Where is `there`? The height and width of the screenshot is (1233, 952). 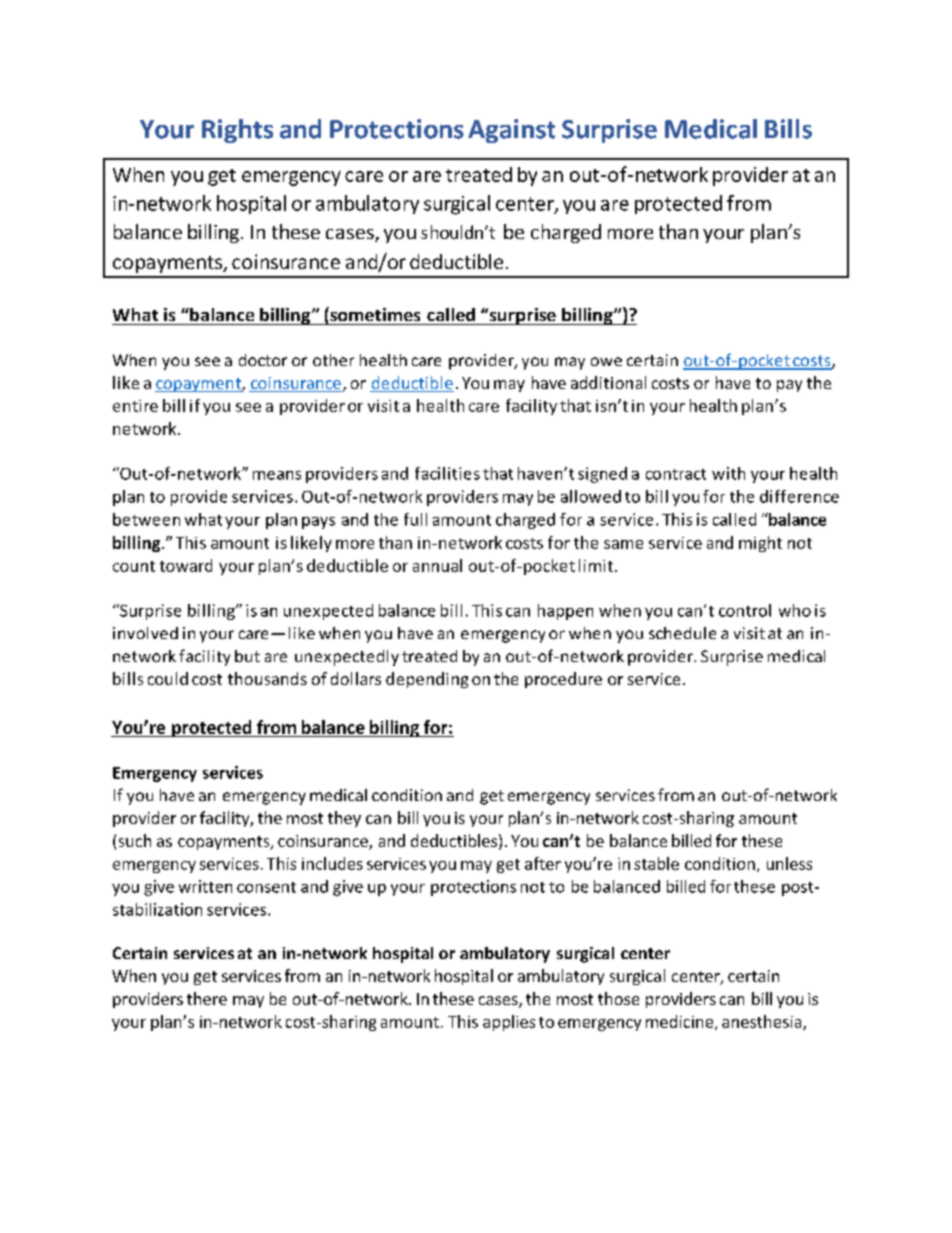
there is located at coordinates (207, 998).
